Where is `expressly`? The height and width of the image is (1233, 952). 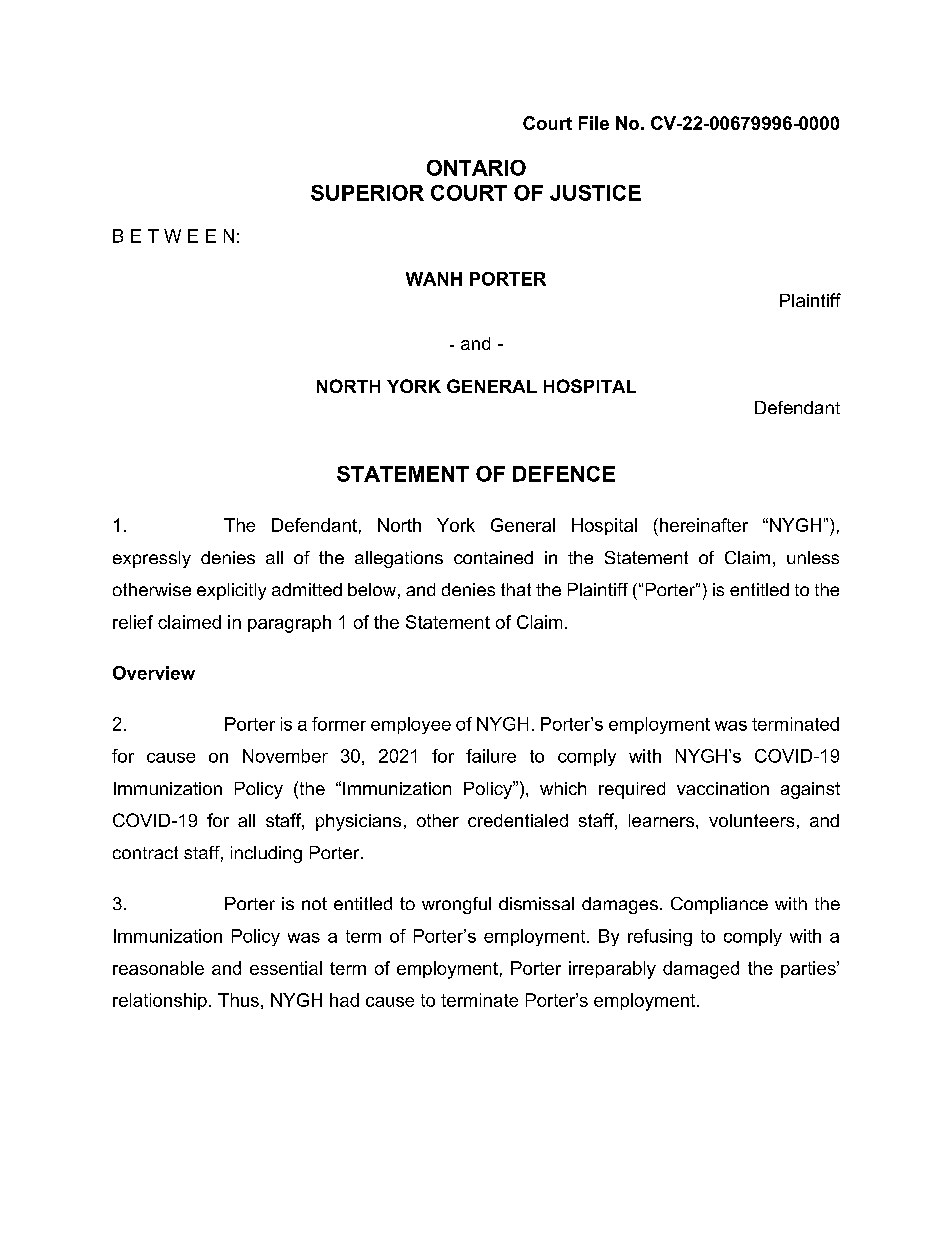 expressly is located at coordinates (152, 559).
